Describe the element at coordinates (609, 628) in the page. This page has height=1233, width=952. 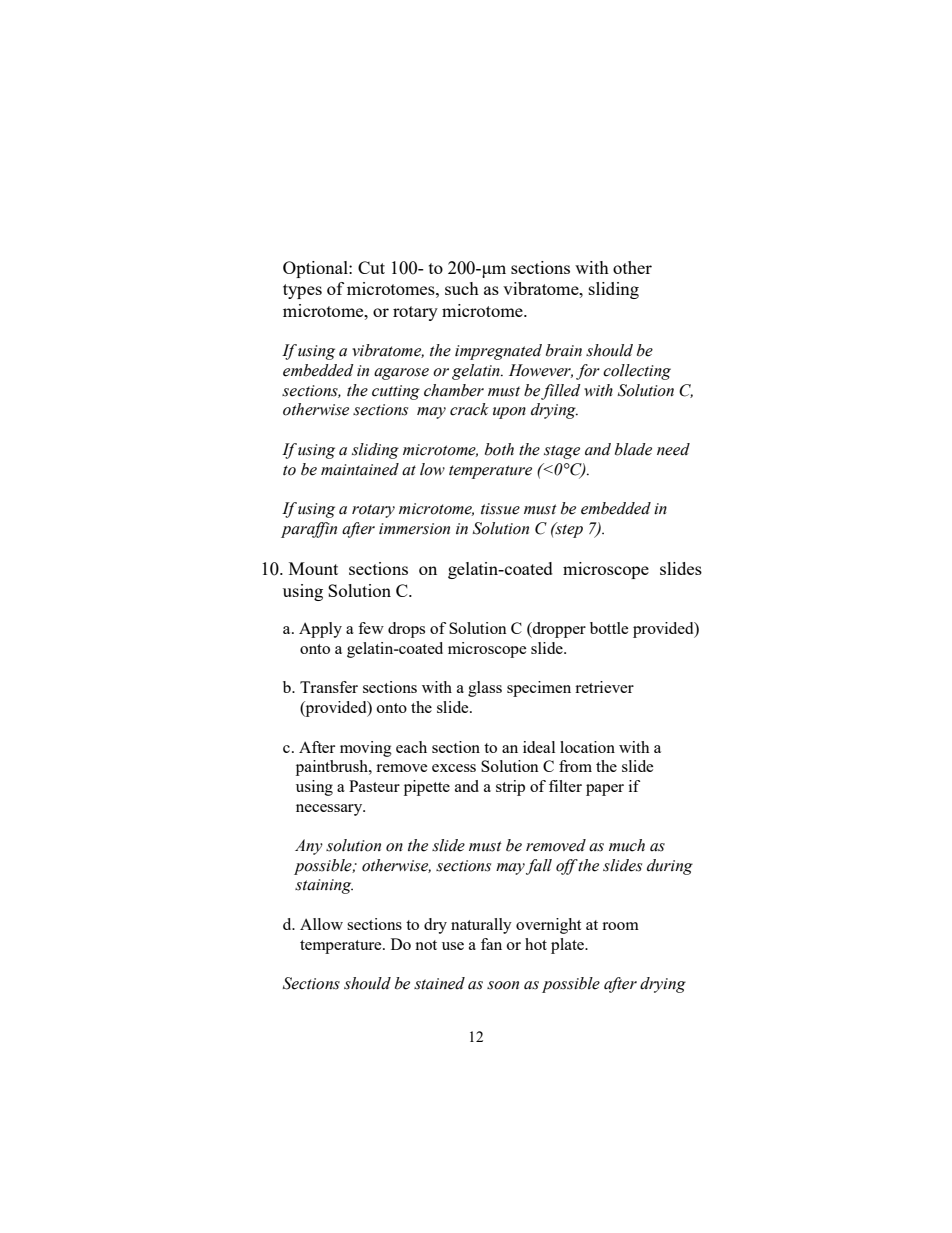
I see `bottle` at that location.
